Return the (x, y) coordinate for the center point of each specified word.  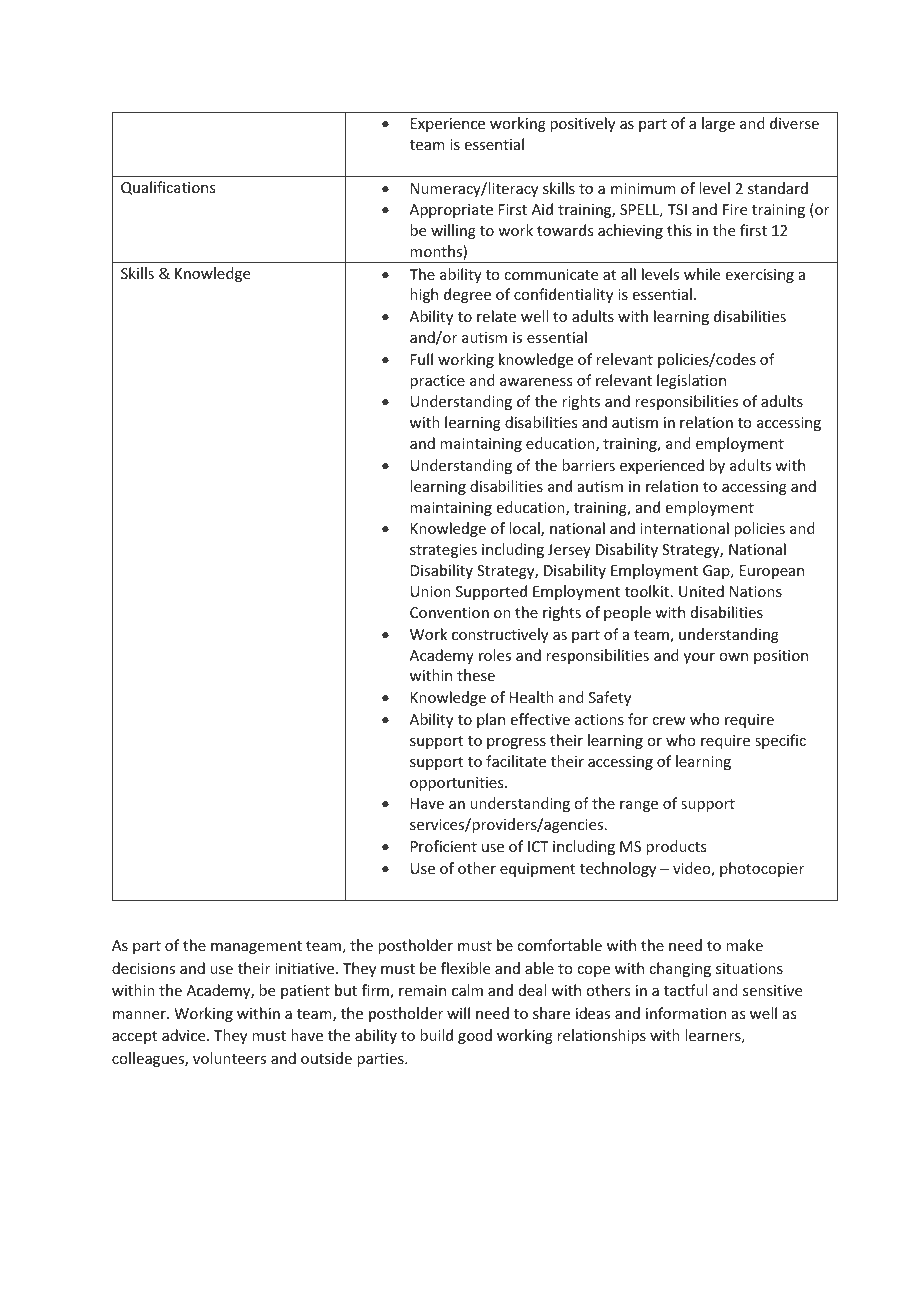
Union (431, 591)
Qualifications (168, 188)
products (676, 847)
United (701, 591)
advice (185, 1035)
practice (437, 382)
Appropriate (451, 211)
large (718, 124)
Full (422, 359)
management (256, 947)
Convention (449, 612)
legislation (691, 381)
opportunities (458, 784)
